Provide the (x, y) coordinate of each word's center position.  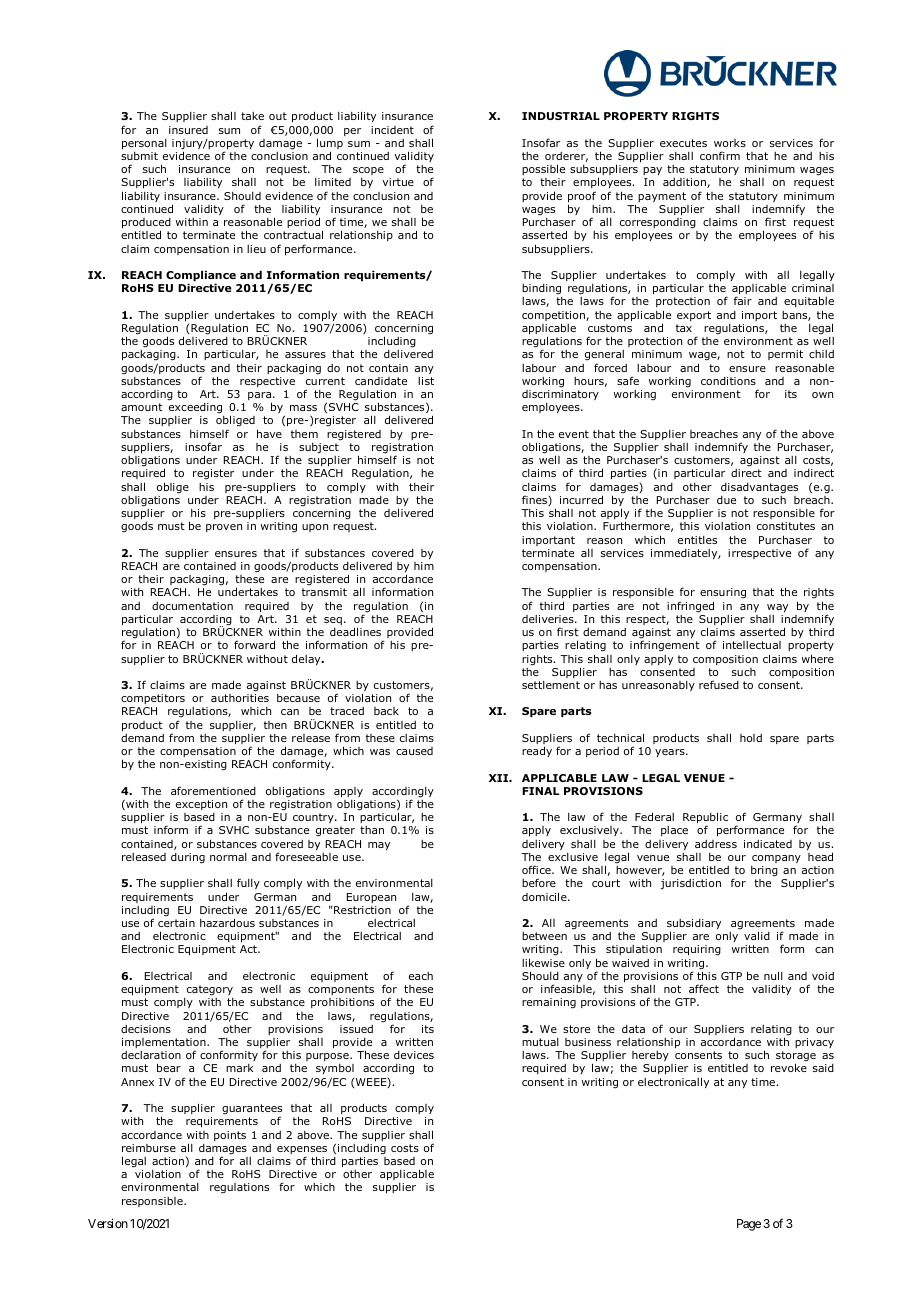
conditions (728, 381)
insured (188, 130)
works (730, 143)
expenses (302, 1151)
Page (749, 1225)
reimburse (149, 1148)
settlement (551, 685)
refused (719, 684)
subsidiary (694, 925)
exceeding (195, 408)
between (544, 936)
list (426, 381)
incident (392, 130)
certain (176, 923)
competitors (153, 699)
